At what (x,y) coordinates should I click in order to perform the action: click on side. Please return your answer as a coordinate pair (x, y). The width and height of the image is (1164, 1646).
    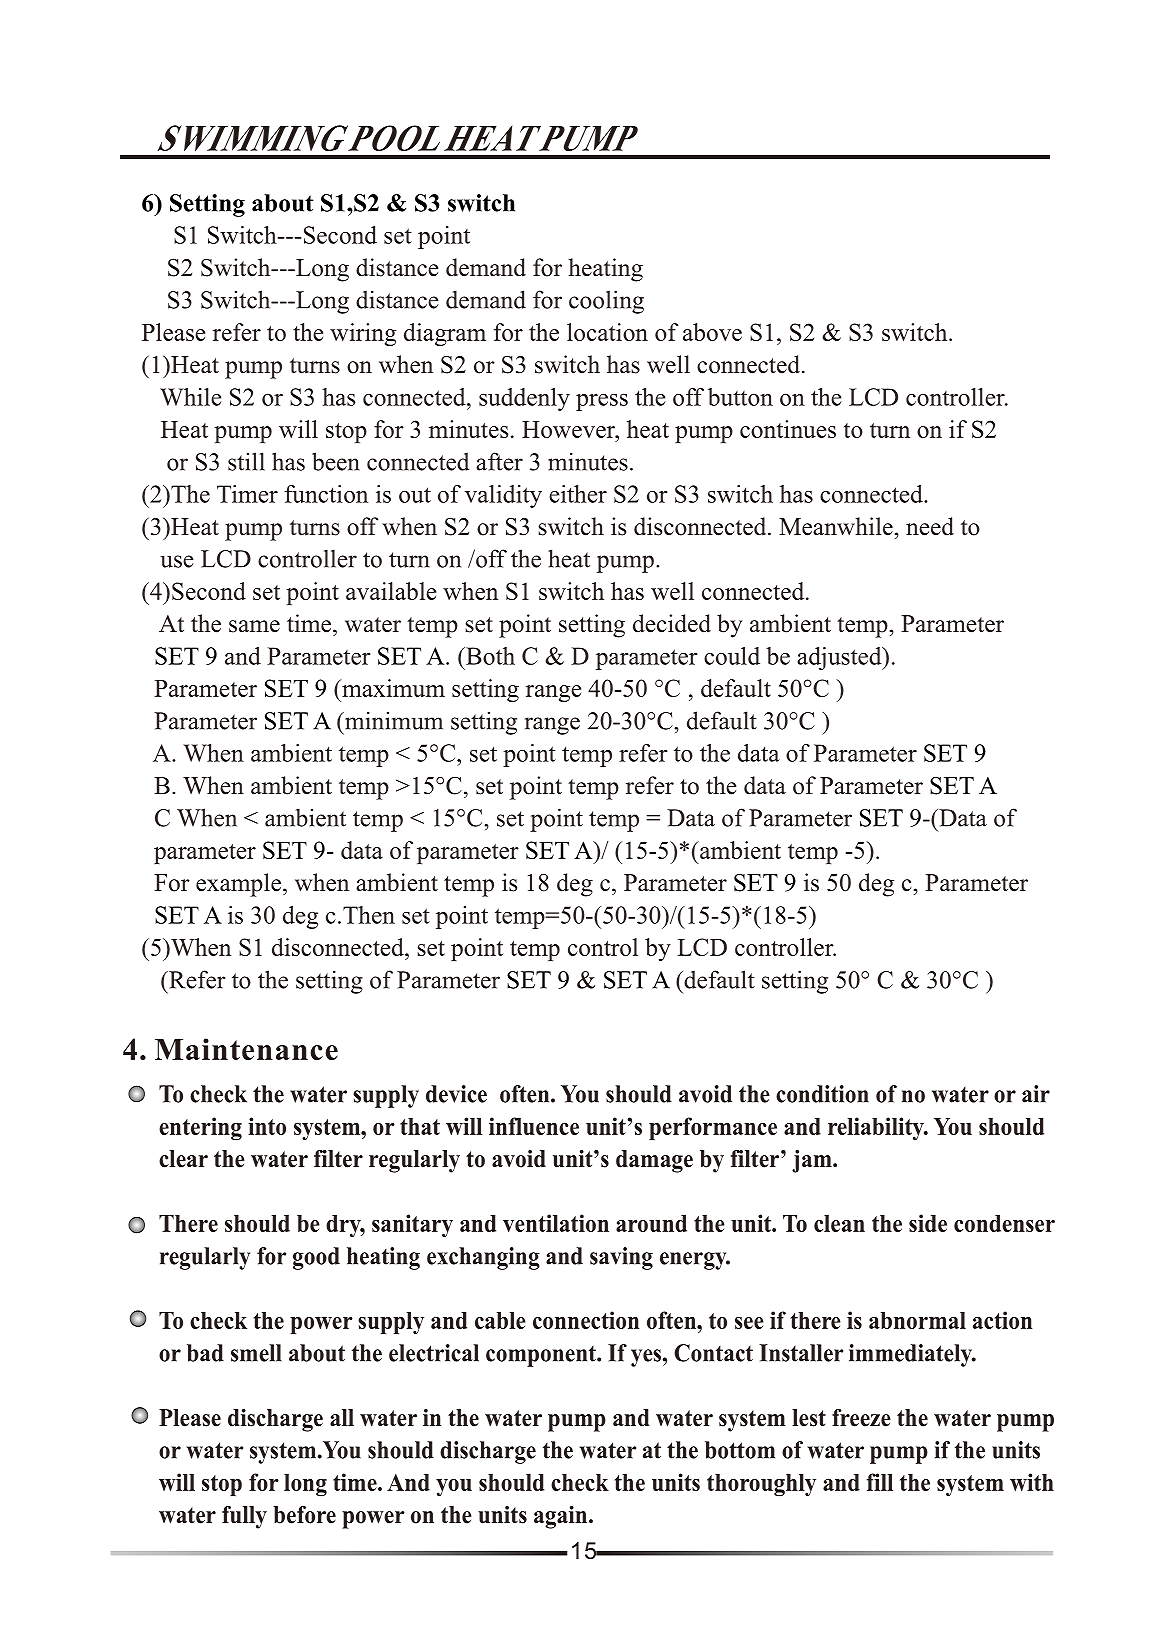
    Looking at the image, I should click on (928, 1223).
